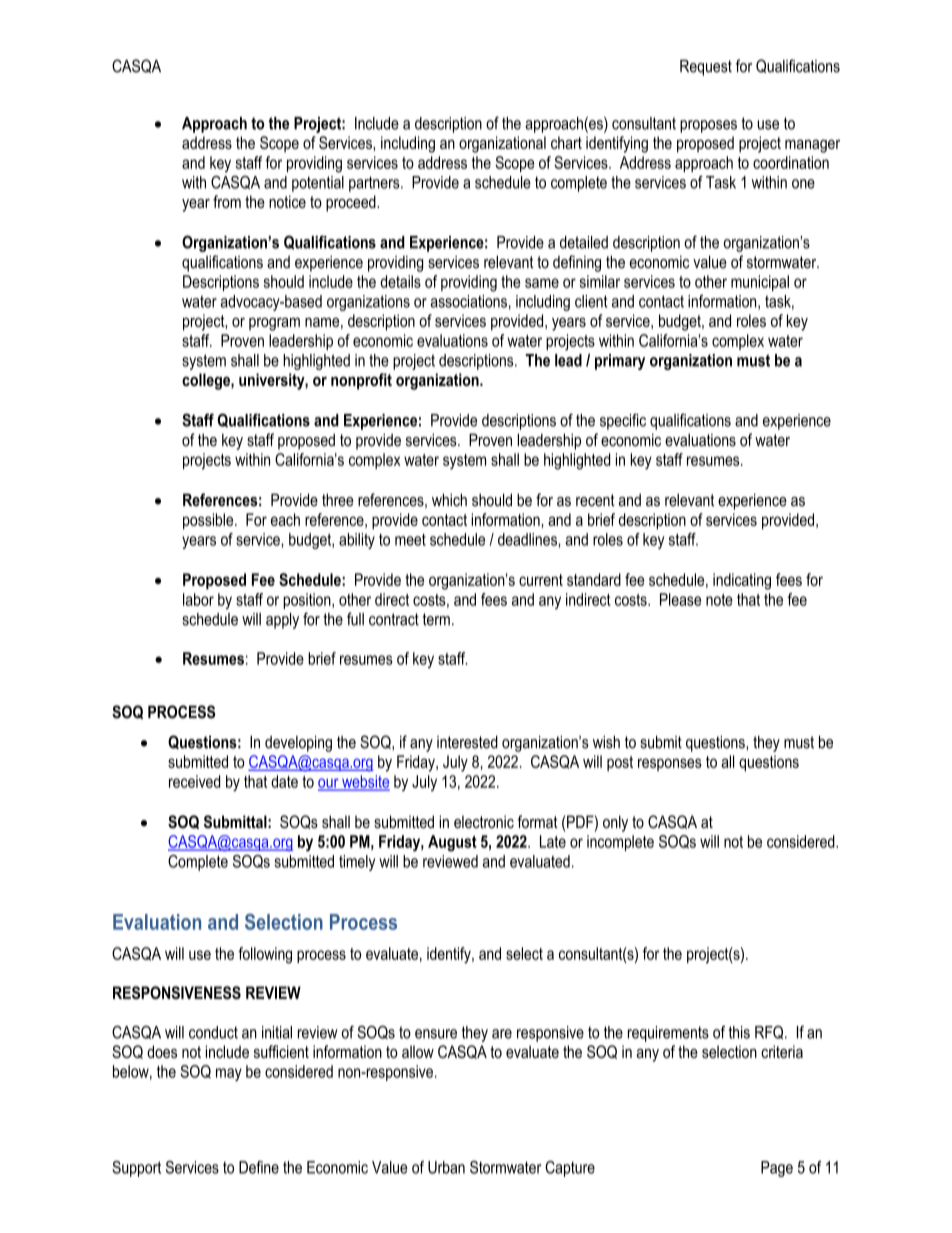  I want to click on chart, so click(566, 142).
